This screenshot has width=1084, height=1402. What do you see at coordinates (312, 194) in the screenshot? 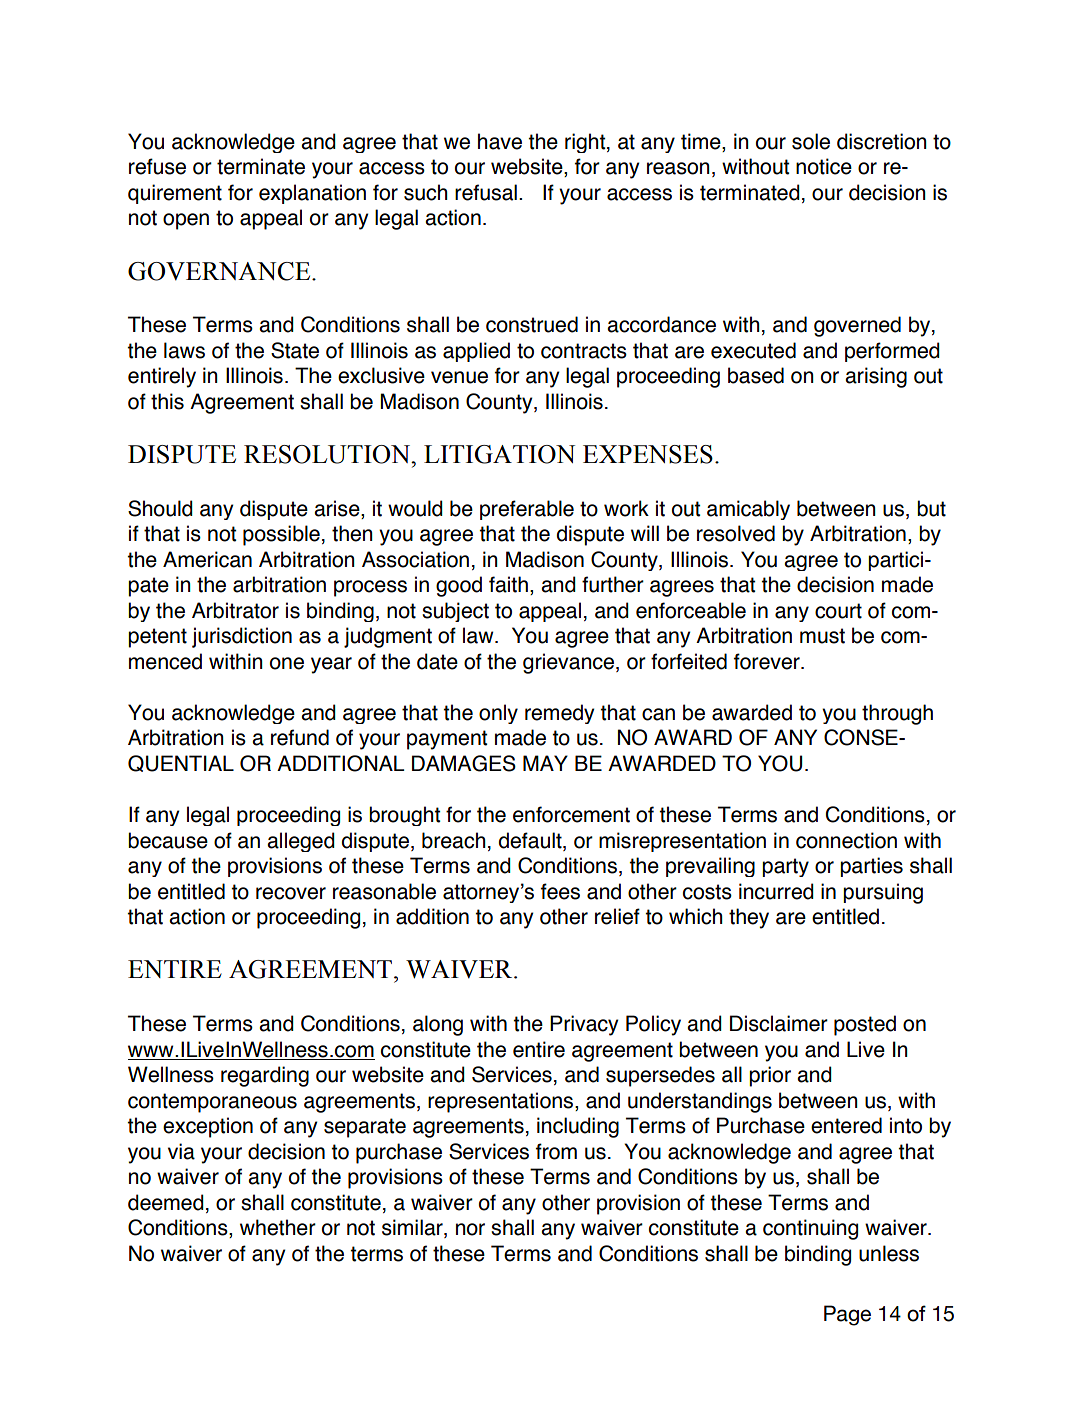
I see `explanation` at bounding box center [312, 194].
